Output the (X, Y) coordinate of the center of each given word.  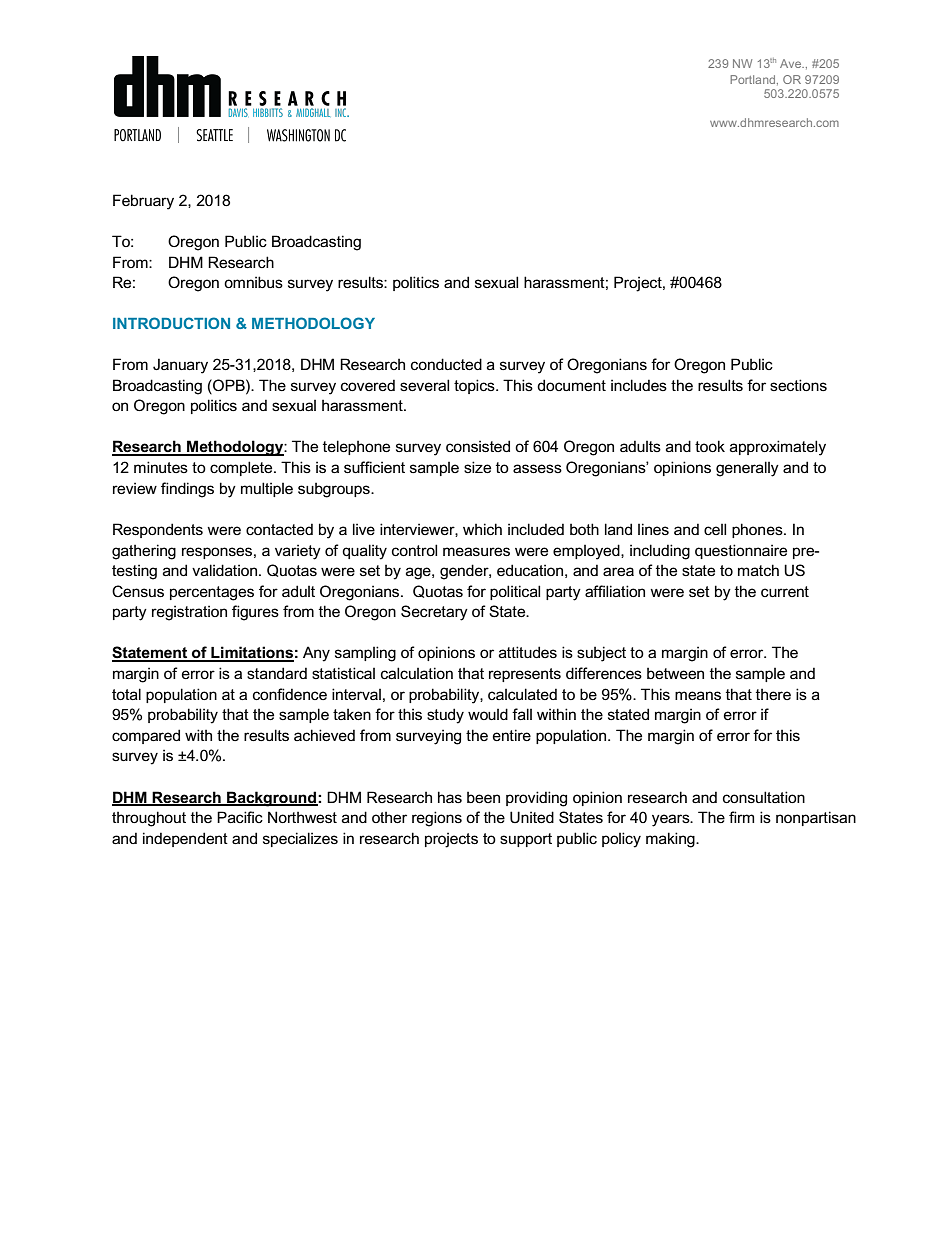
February (143, 202)
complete (242, 468)
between (675, 673)
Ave (792, 63)
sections (798, 385)
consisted (478, 446)
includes (639, 385)
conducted (446, 364)
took (710, 446)
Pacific (240, 817)
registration (189, 613)
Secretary (434, 613)
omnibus (253, 282)
